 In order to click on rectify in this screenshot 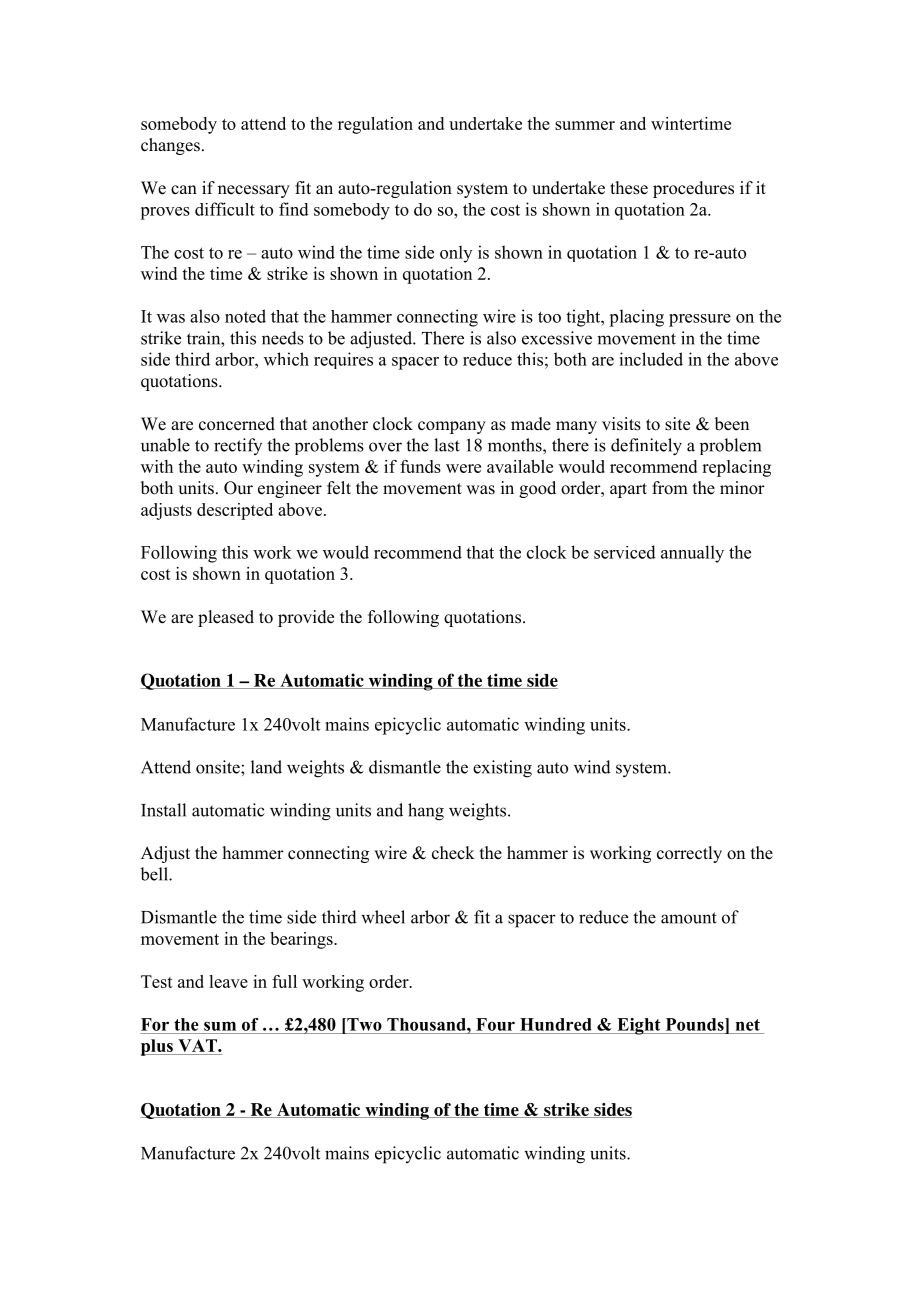, I will do `click(238, 446)`.
